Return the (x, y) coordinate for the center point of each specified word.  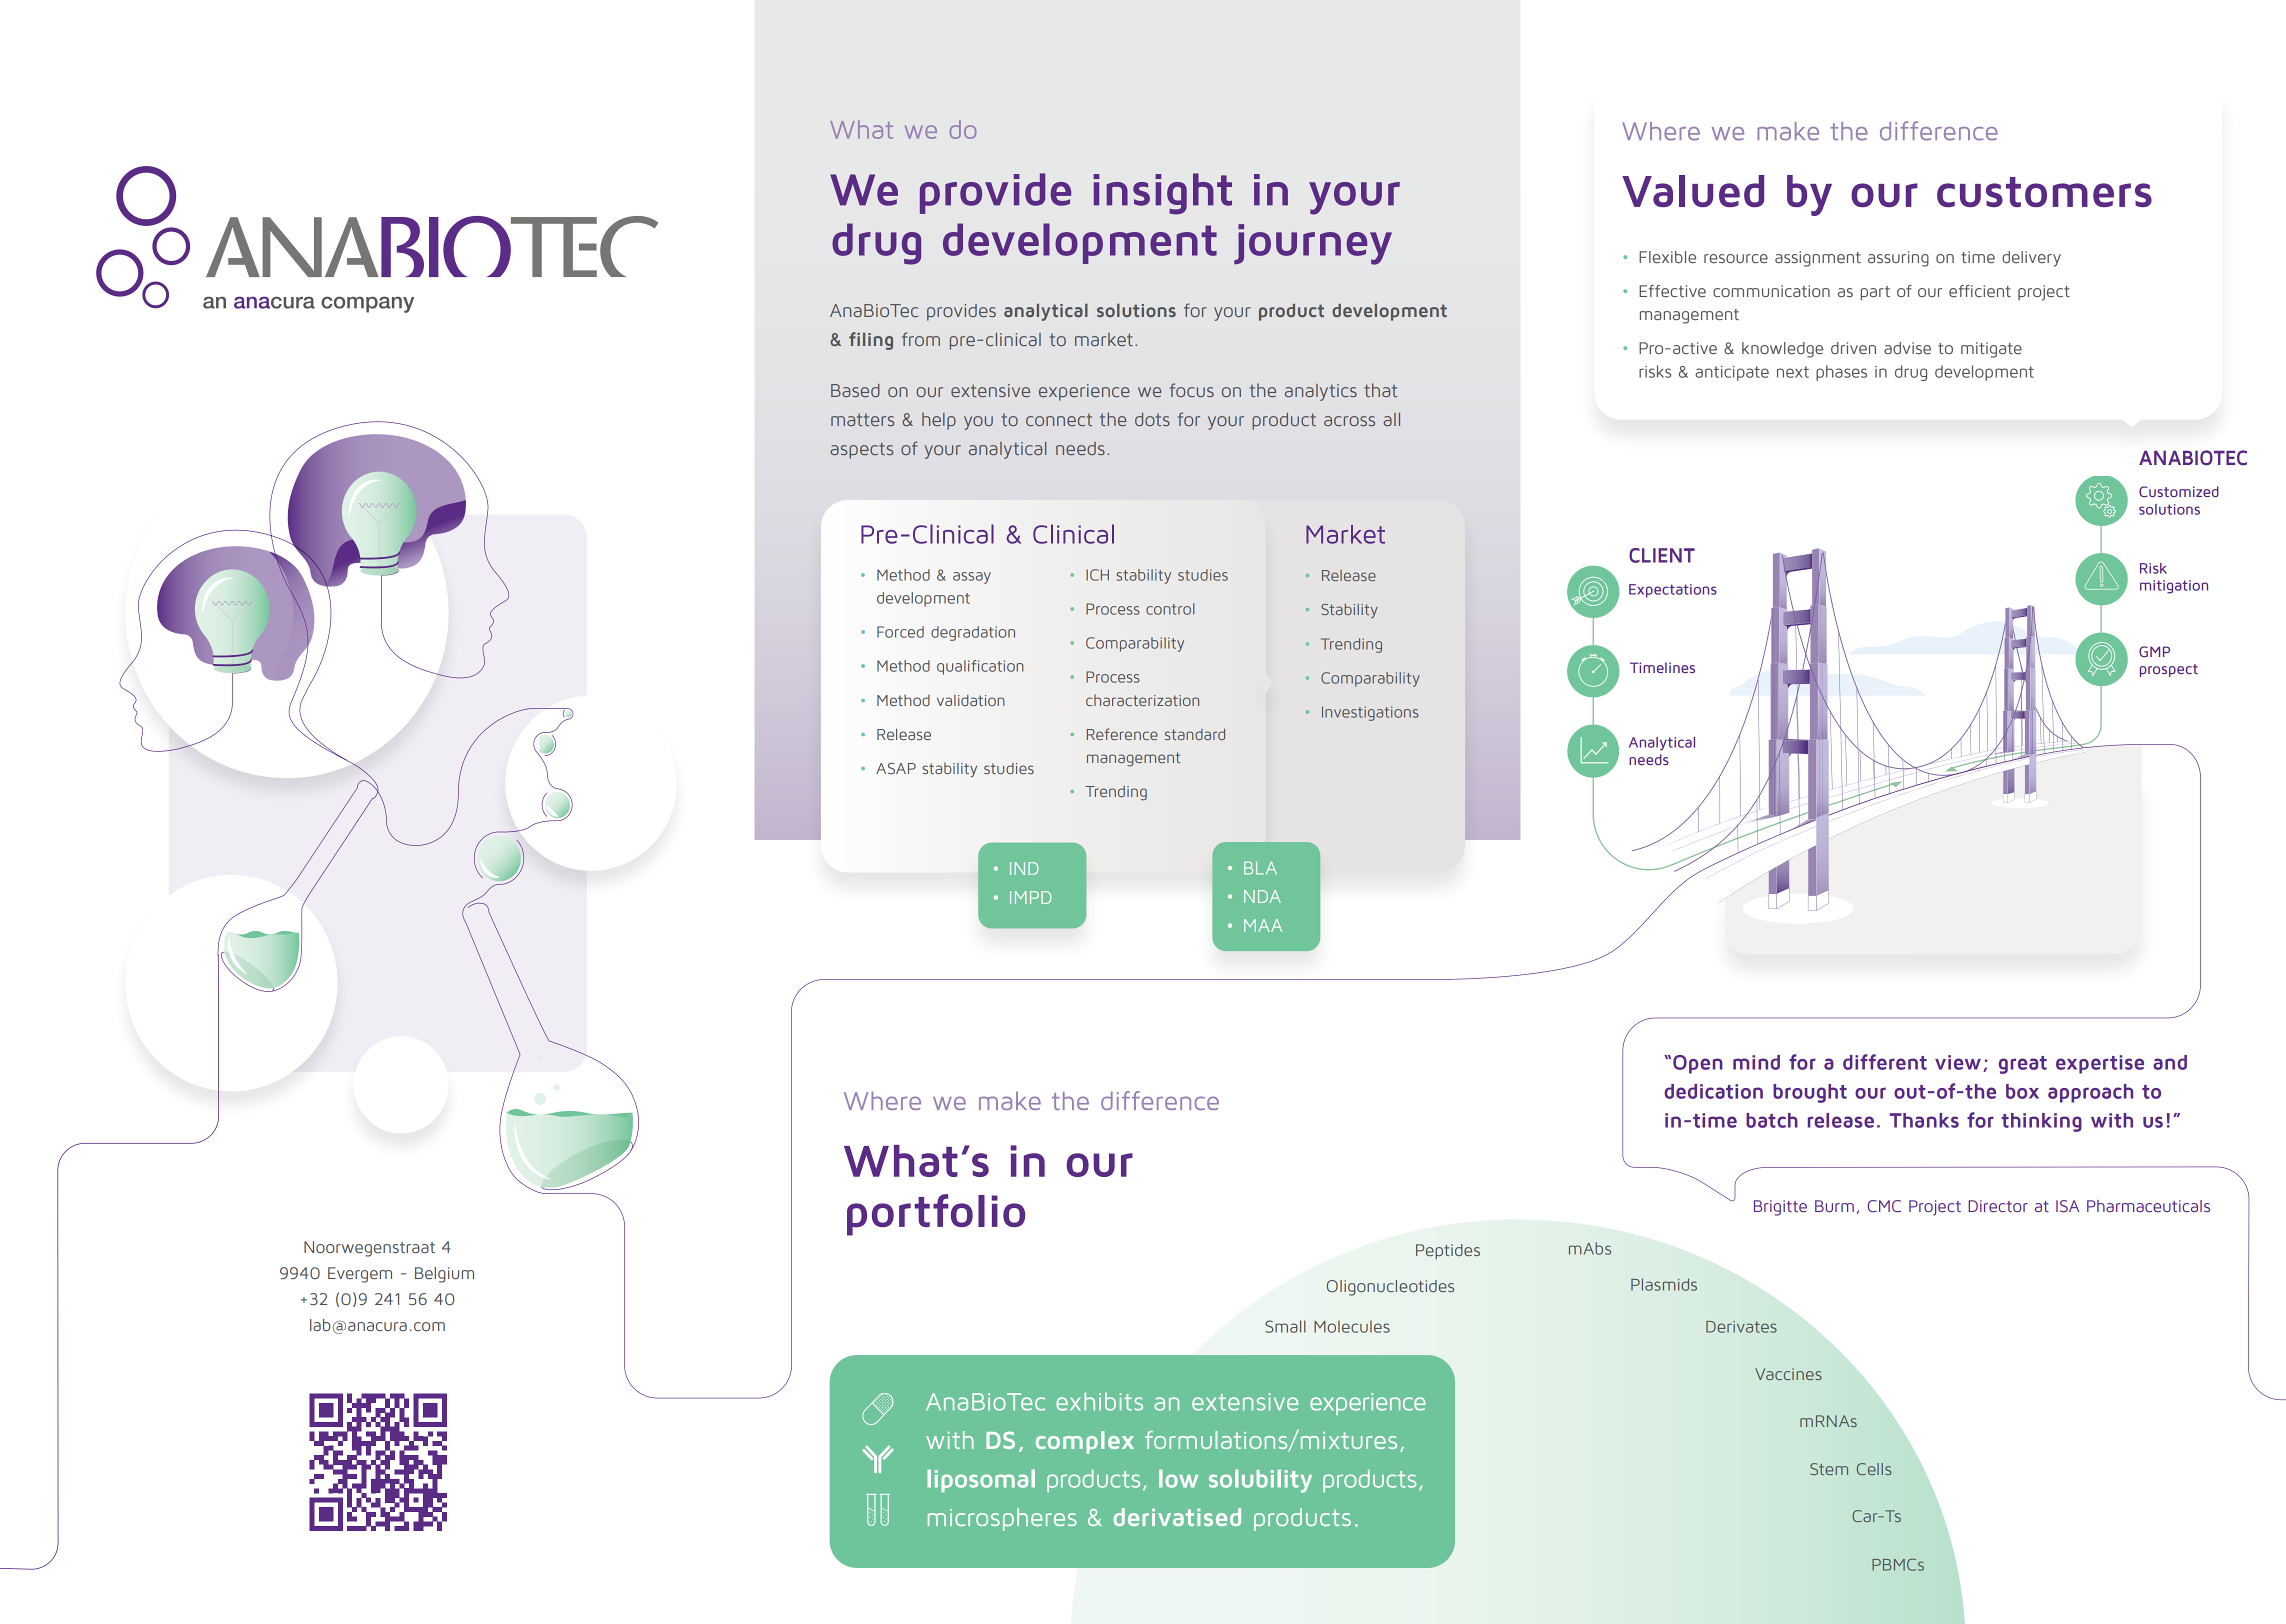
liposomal (981, 1480)
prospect (2169, 670)
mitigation (2174, 587)
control (1170, 609)
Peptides (1448, 1251)
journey (1313, 244)
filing (871, 341)
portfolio (936, 1215)
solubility (1260, 1481)
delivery (2031, 259)
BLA (1260, 868)
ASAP (896, 768)
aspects (861, 450)
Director (1998, 1206)
